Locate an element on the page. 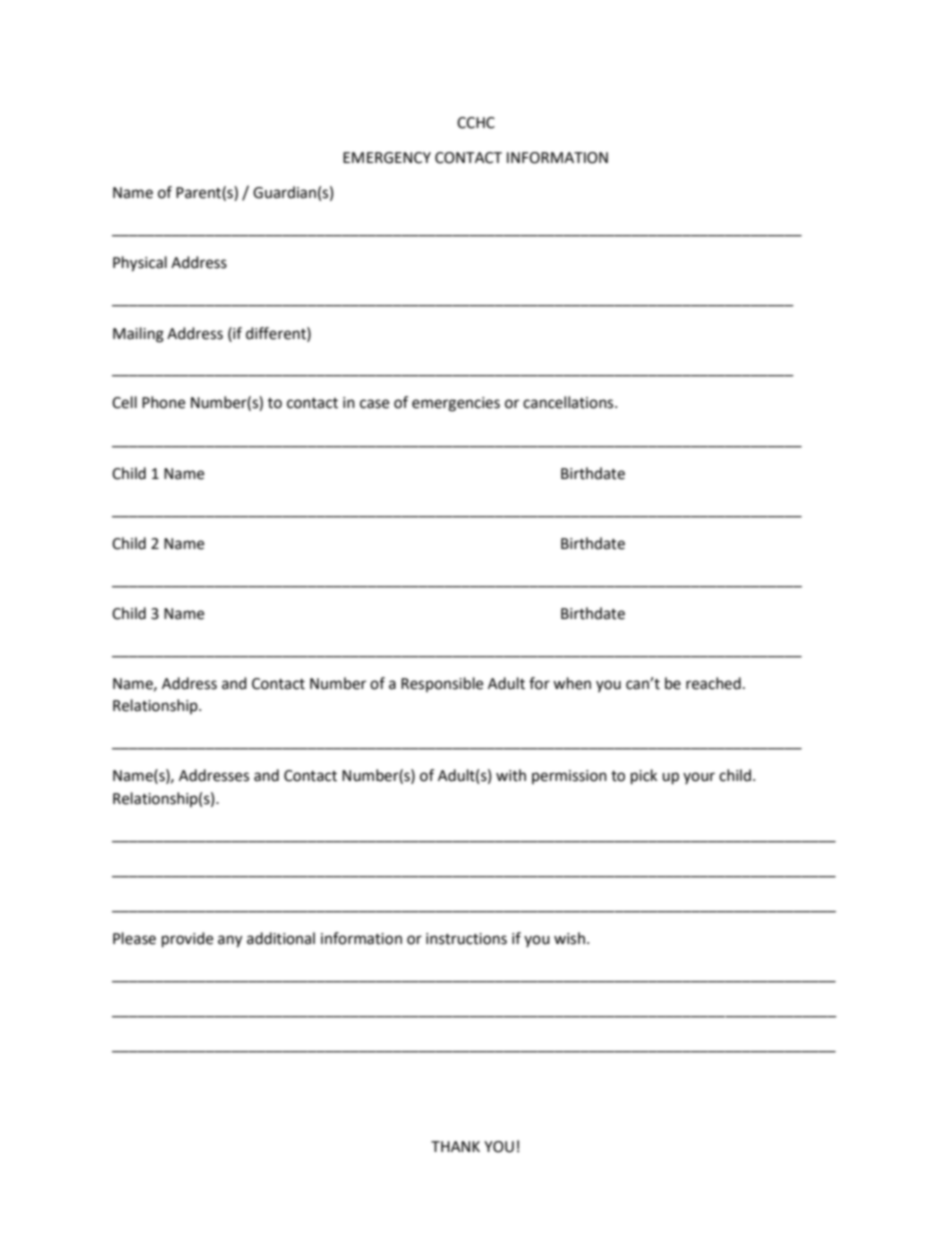 The image size is (952, 1233). emergencies is located at coordinates (456, 404).
